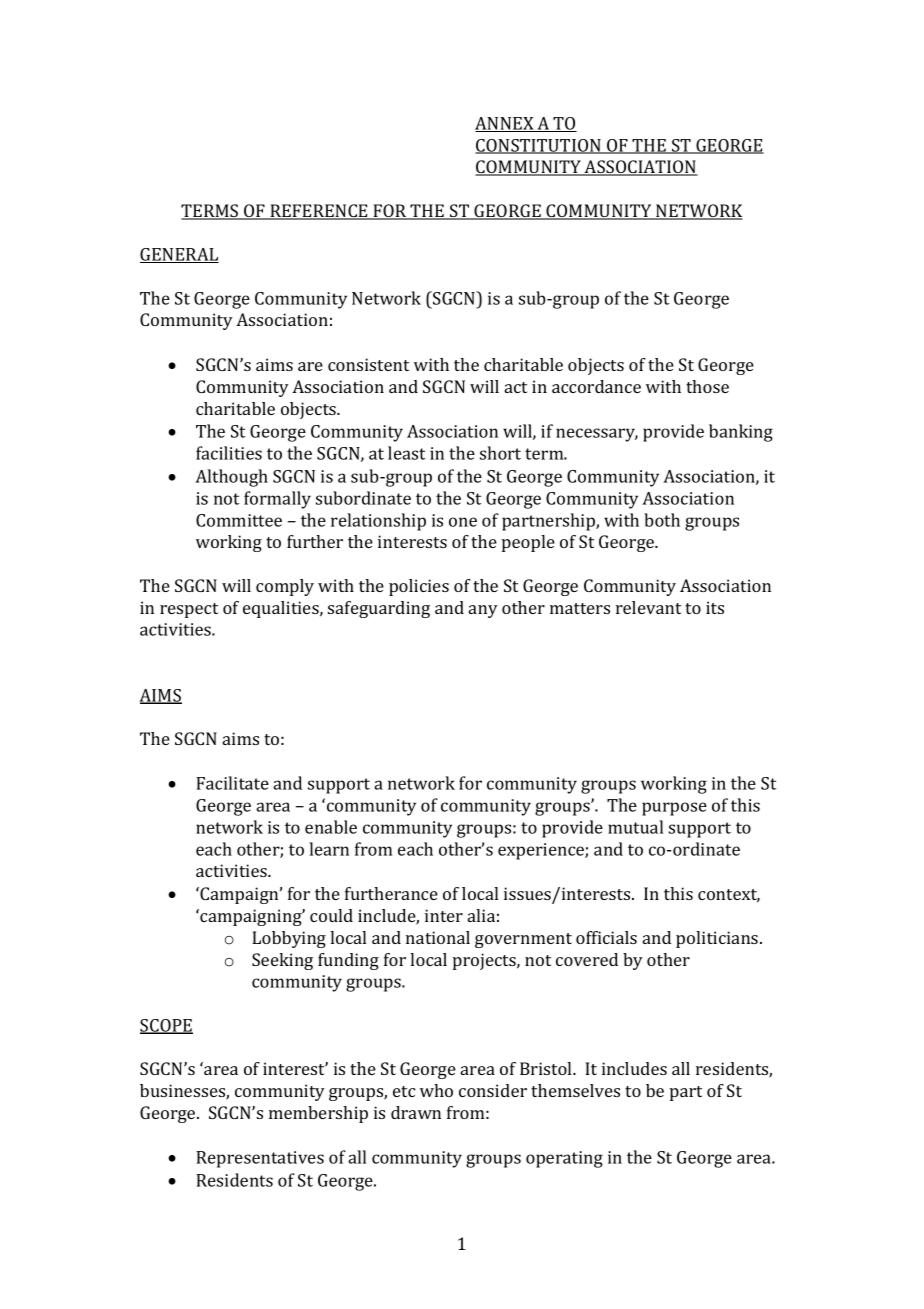 The height and width of the page is (1309, 924). I want to click on ANNEX, so click(505, 124).
